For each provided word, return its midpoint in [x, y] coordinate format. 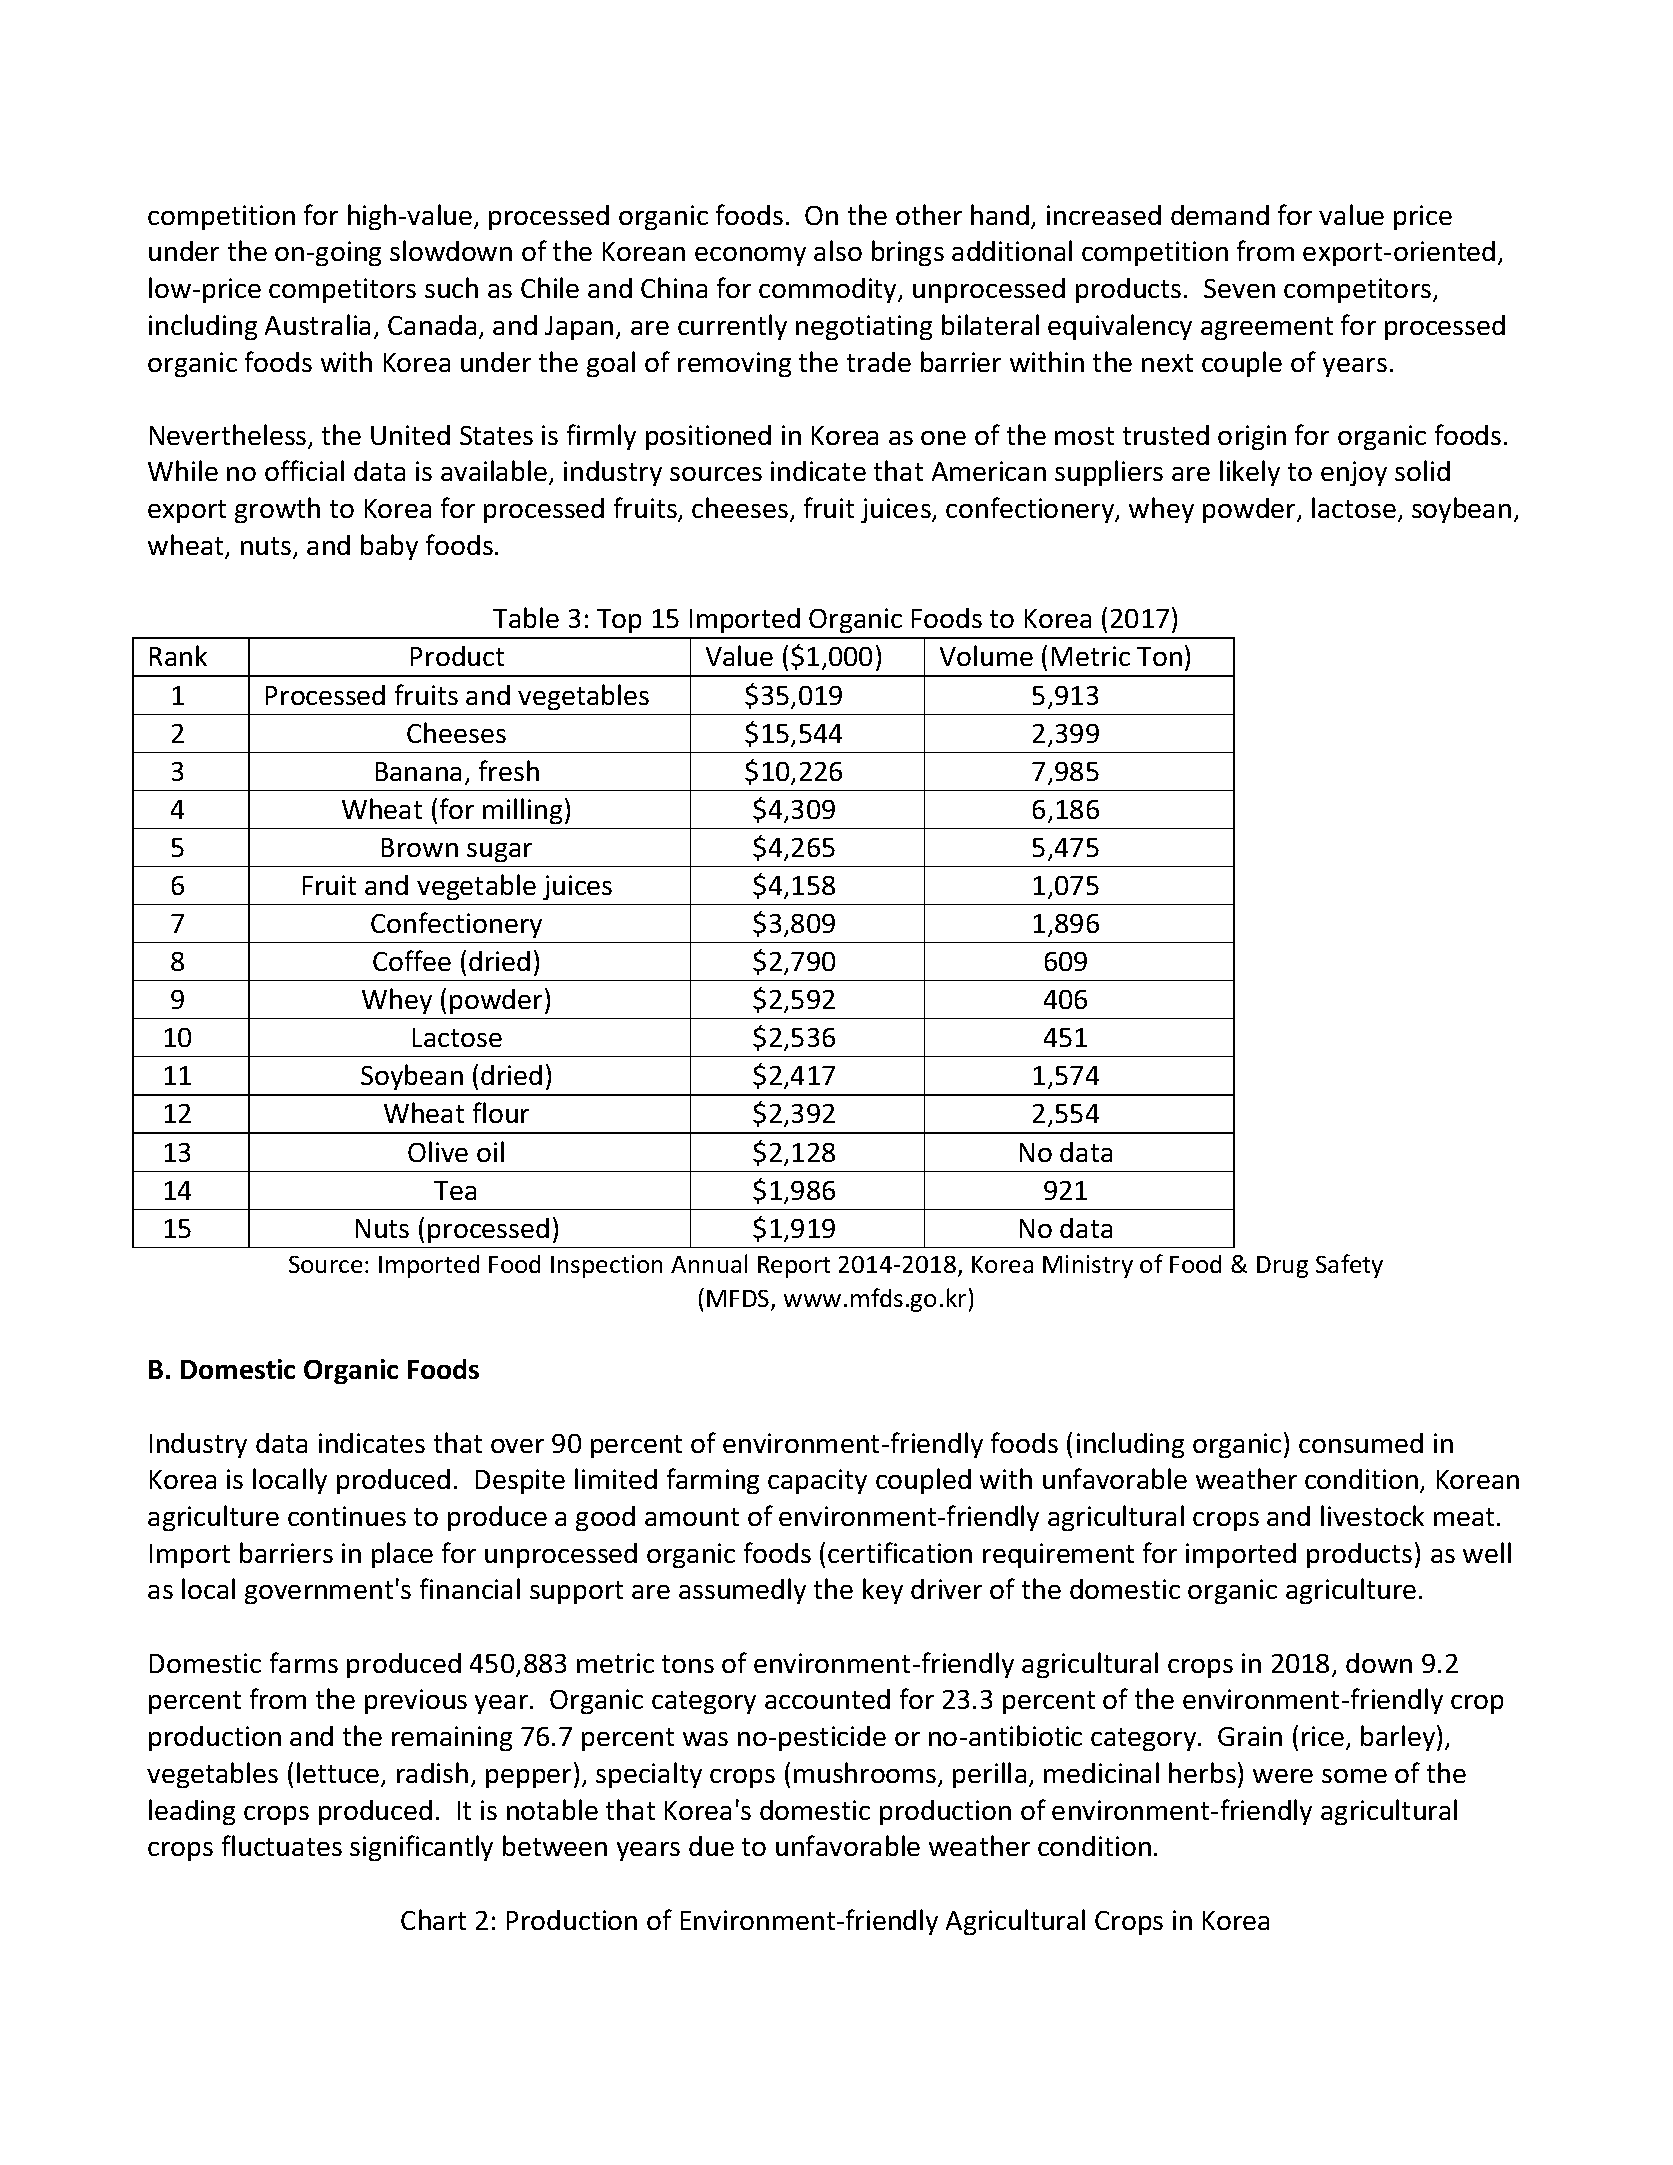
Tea [455, 1190]
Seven [1239, 288]
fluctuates [282, 1845]
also [838, 250]
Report [794, 1267]
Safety [1349, 1266]
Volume [986, 655]
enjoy [1354, 473]
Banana [418, 771]
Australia [317, 324]
